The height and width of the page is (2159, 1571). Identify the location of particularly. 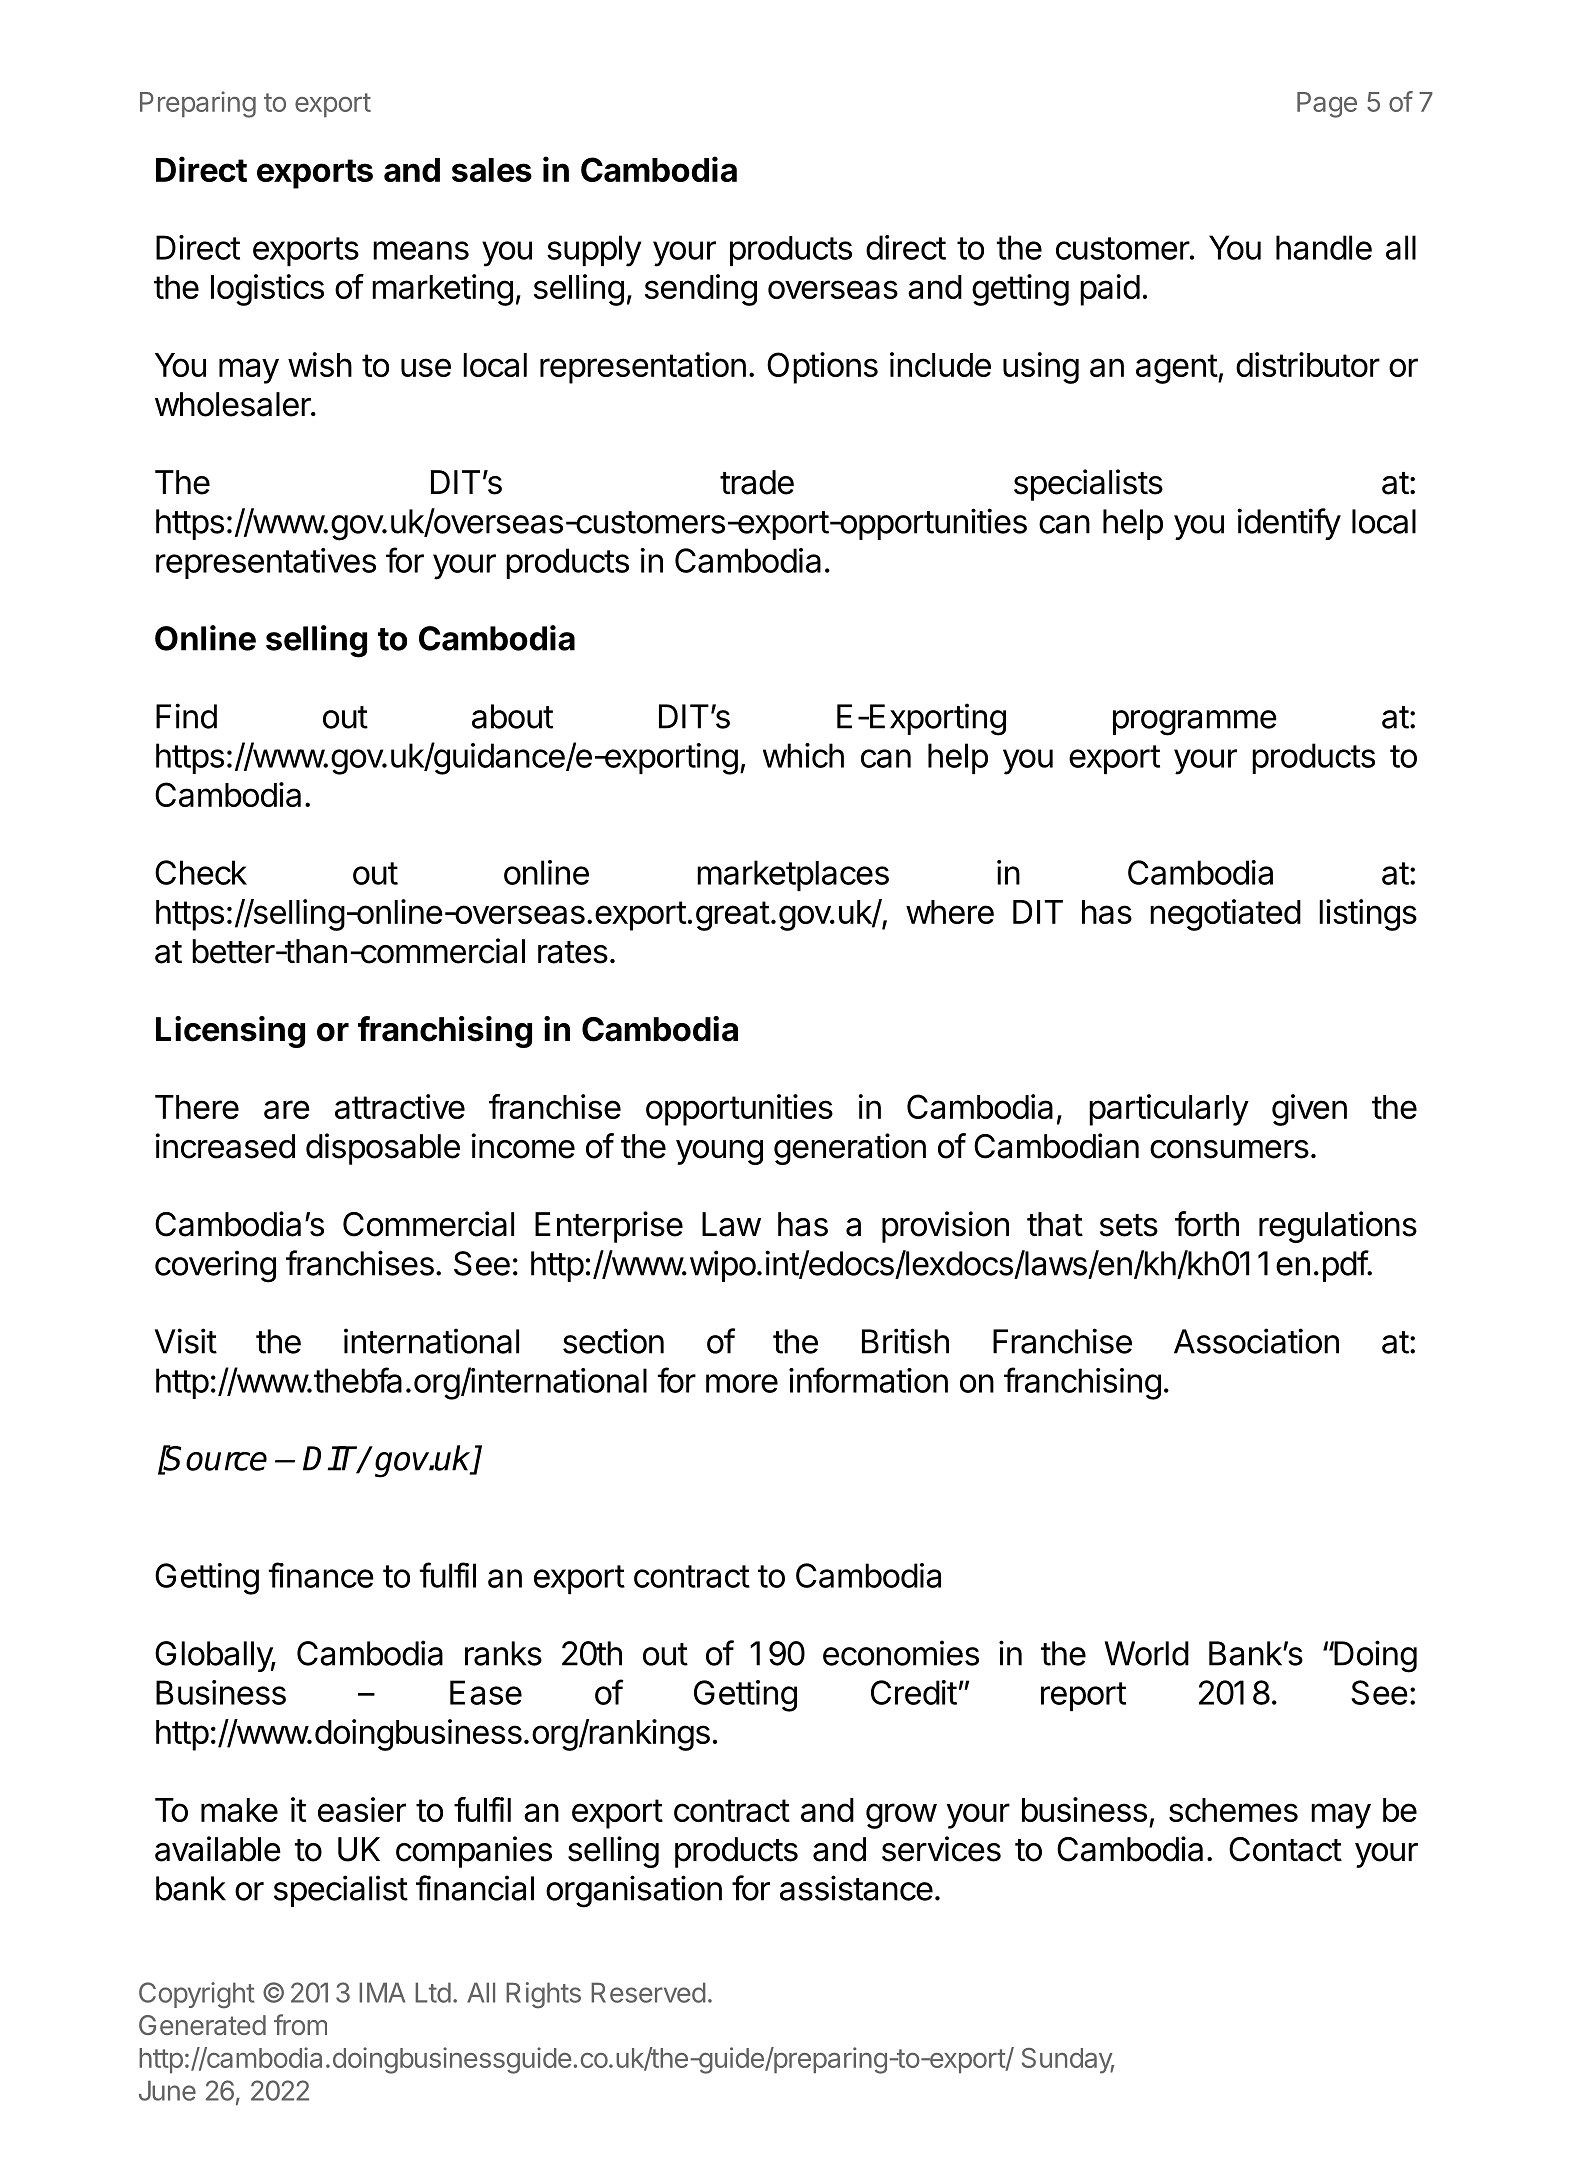
(1169, 1110).
